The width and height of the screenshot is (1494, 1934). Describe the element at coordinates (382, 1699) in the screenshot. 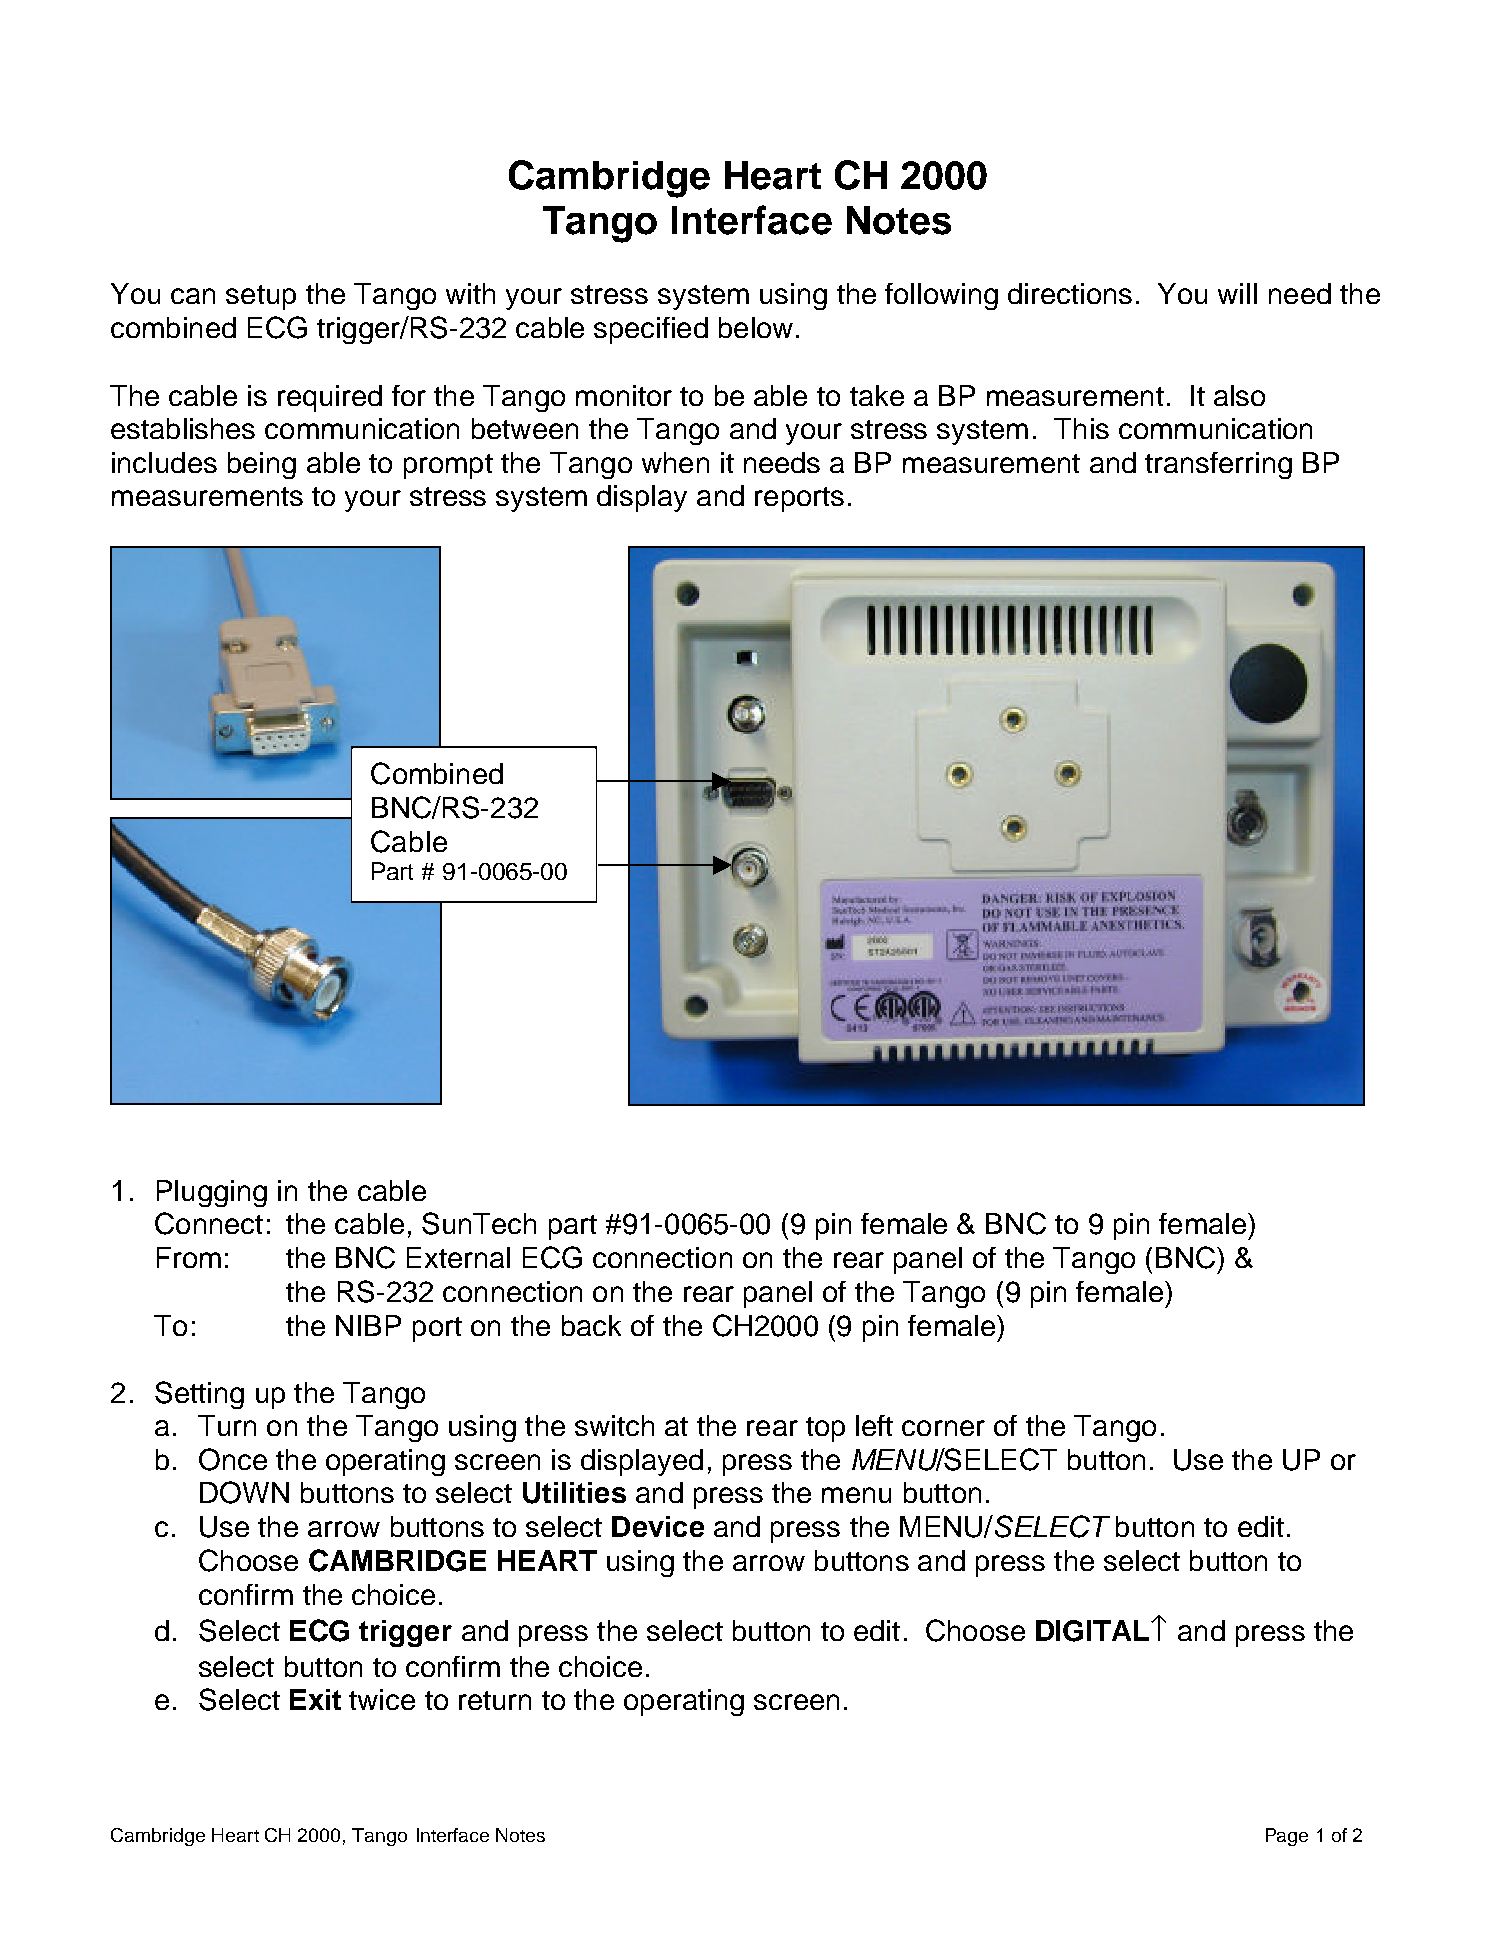

I see `twice` at that location.
